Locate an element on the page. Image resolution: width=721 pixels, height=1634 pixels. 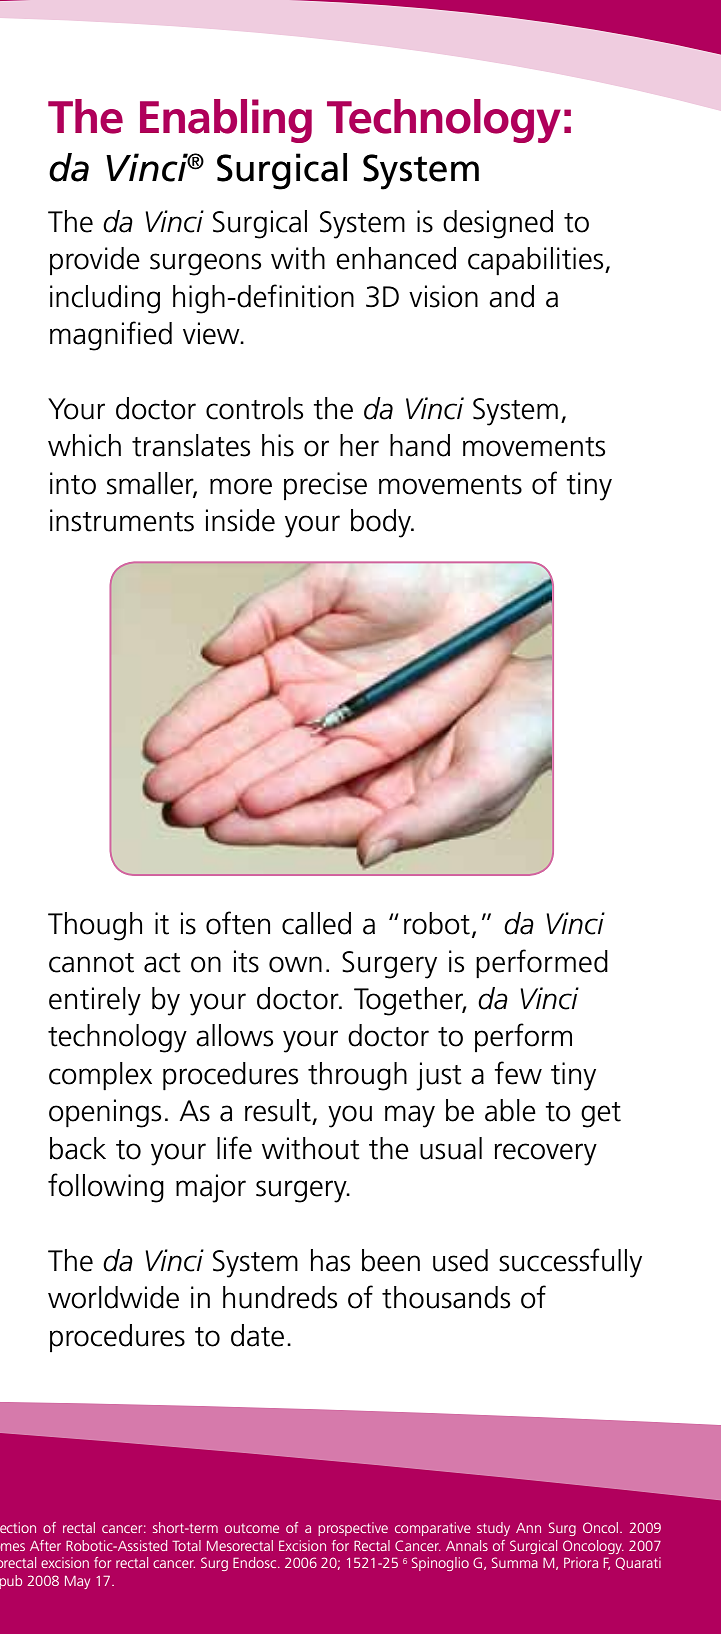
precise is located at coordinates (325, 486).
